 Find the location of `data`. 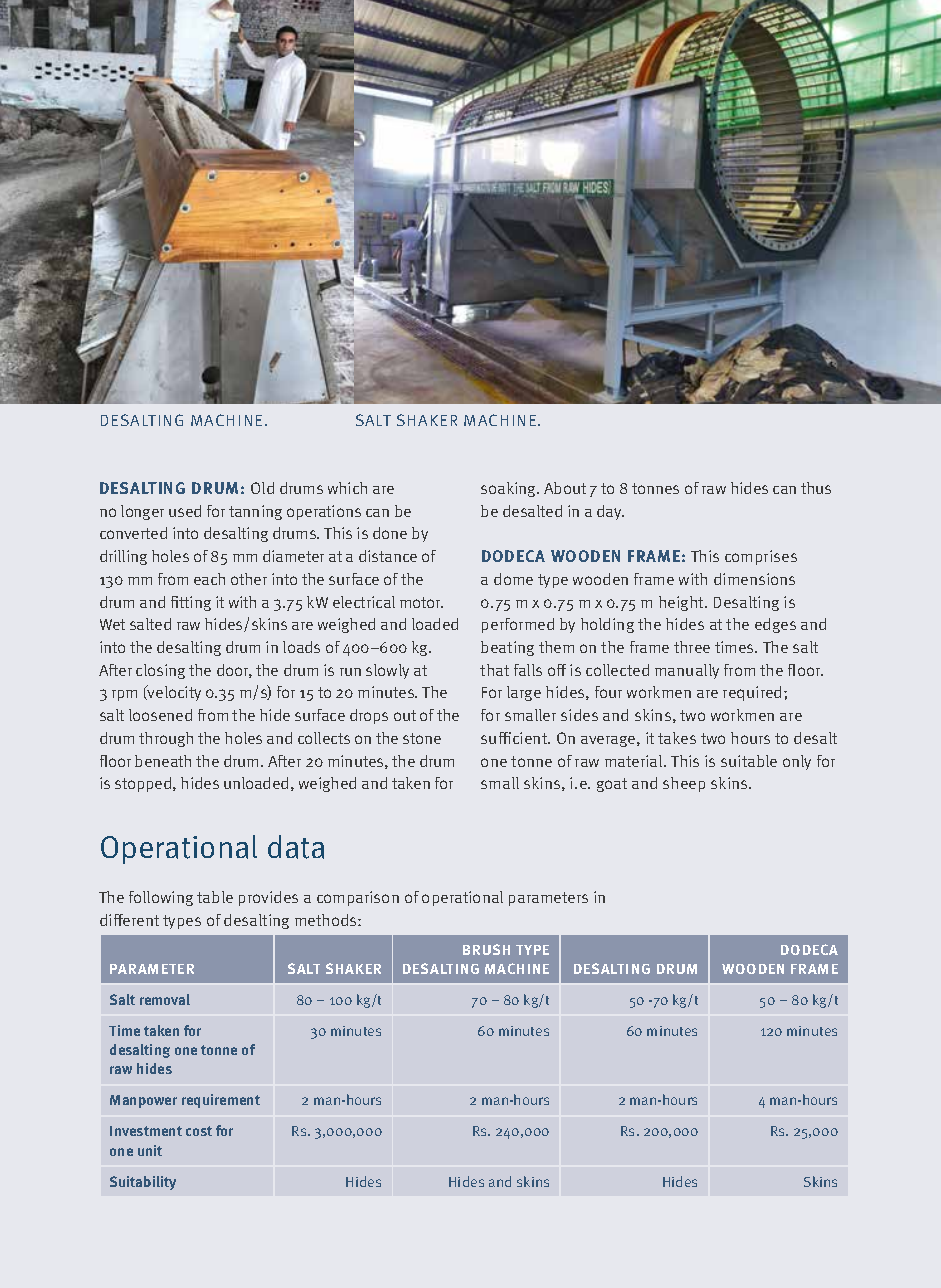

data is located at coordinates (296, 847).
